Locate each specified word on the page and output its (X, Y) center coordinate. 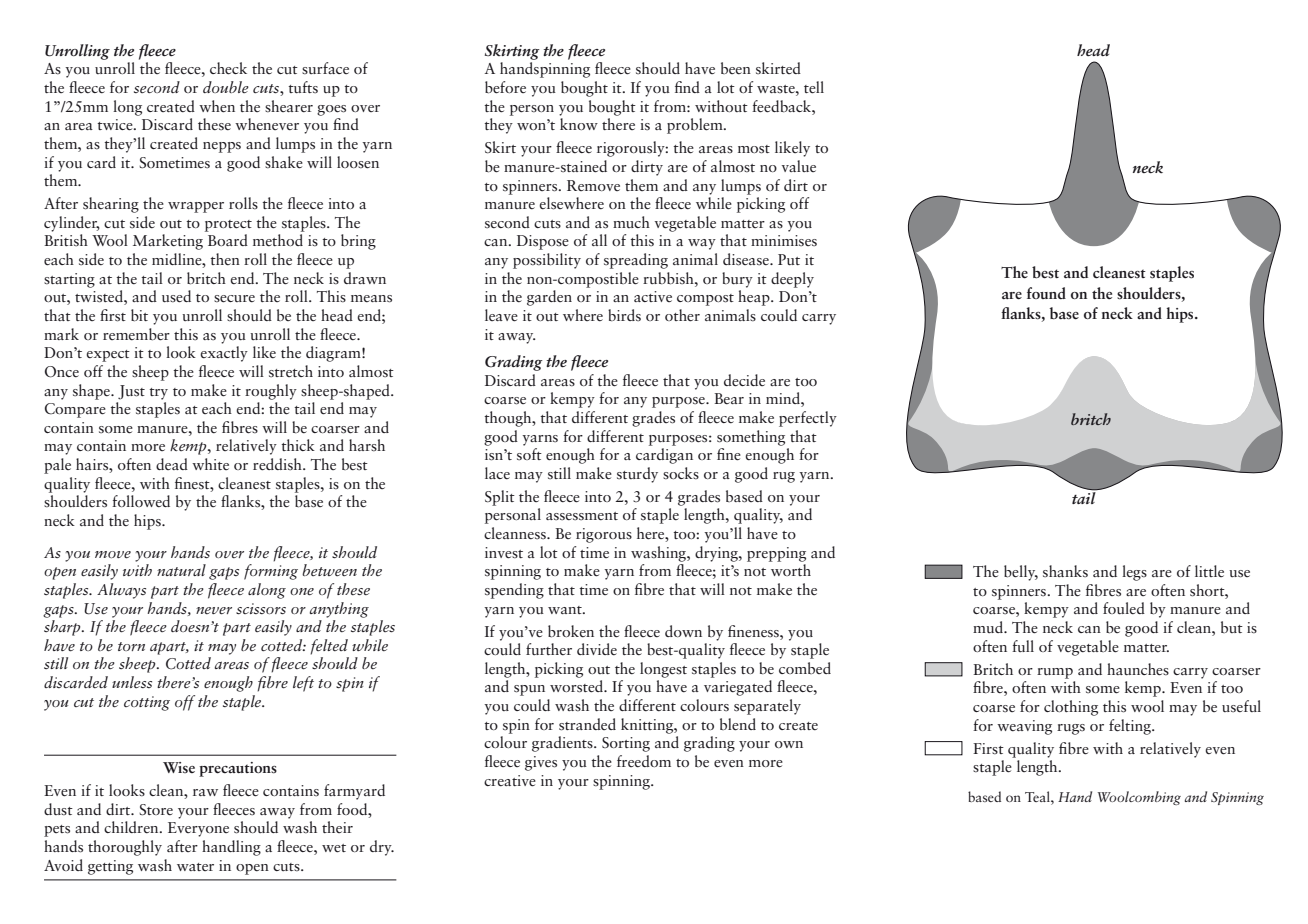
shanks (1065, 571)
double (226, 87)
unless (132, 682)
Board (228, 240)
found (1046, 293)
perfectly (808, 419)
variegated (738, 688)
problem (696, 126)
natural (181, 570)
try (158, 394)
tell (814, 87)
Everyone (198, 829)
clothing (1071, 708)
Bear (729, 398)
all (599, 240)
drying (717, 554)
